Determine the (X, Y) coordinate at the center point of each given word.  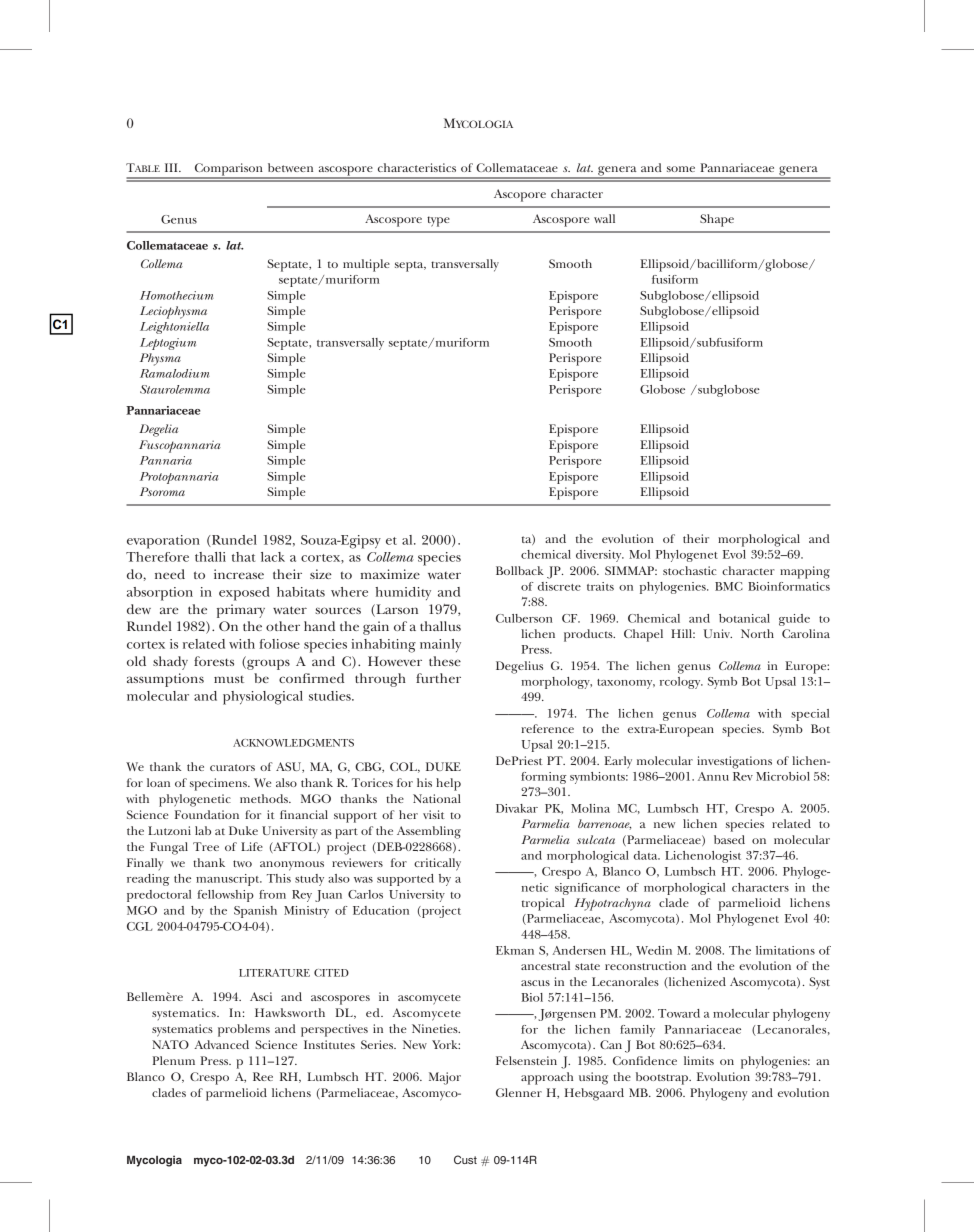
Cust (465, 1159)
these (445, 661)
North (757, 633)
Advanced (221, 1044)
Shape (717, 220)
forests (214, 661)
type (438, 221)
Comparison (229, 170)
